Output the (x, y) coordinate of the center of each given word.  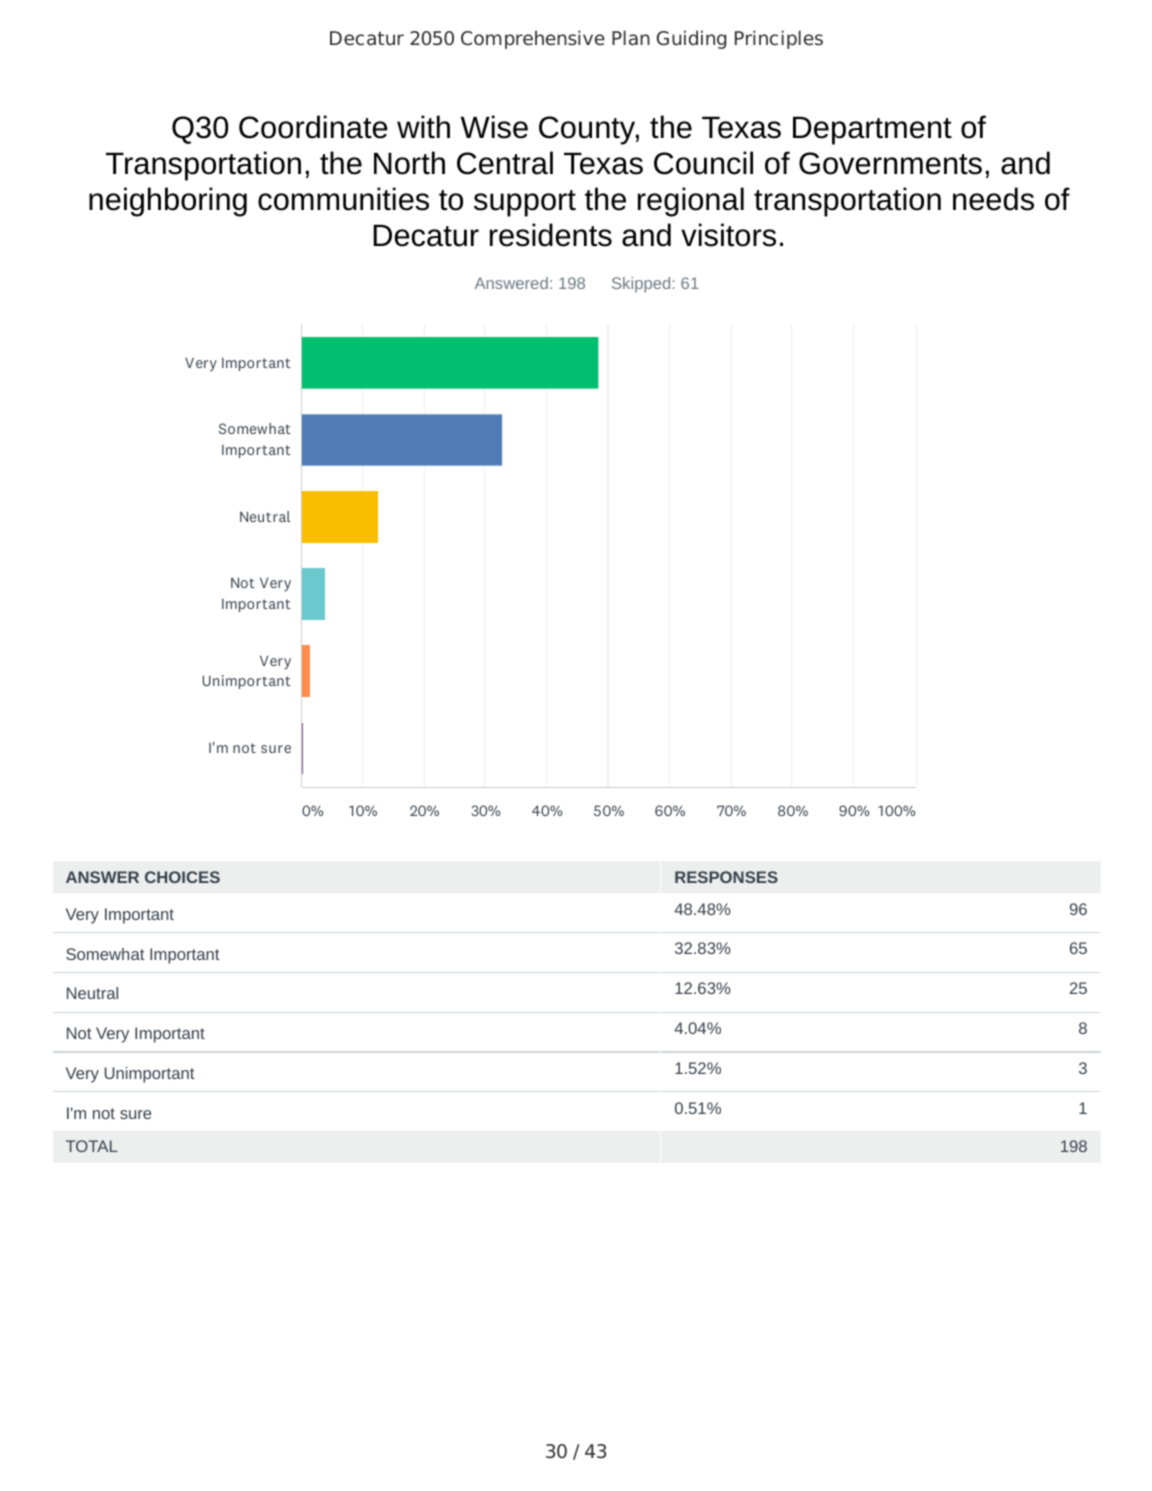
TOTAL (91, 1146)
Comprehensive (533, 39)
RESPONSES (726, 877)
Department (872, 130)
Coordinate (313, 127)
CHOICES (182, 877)
